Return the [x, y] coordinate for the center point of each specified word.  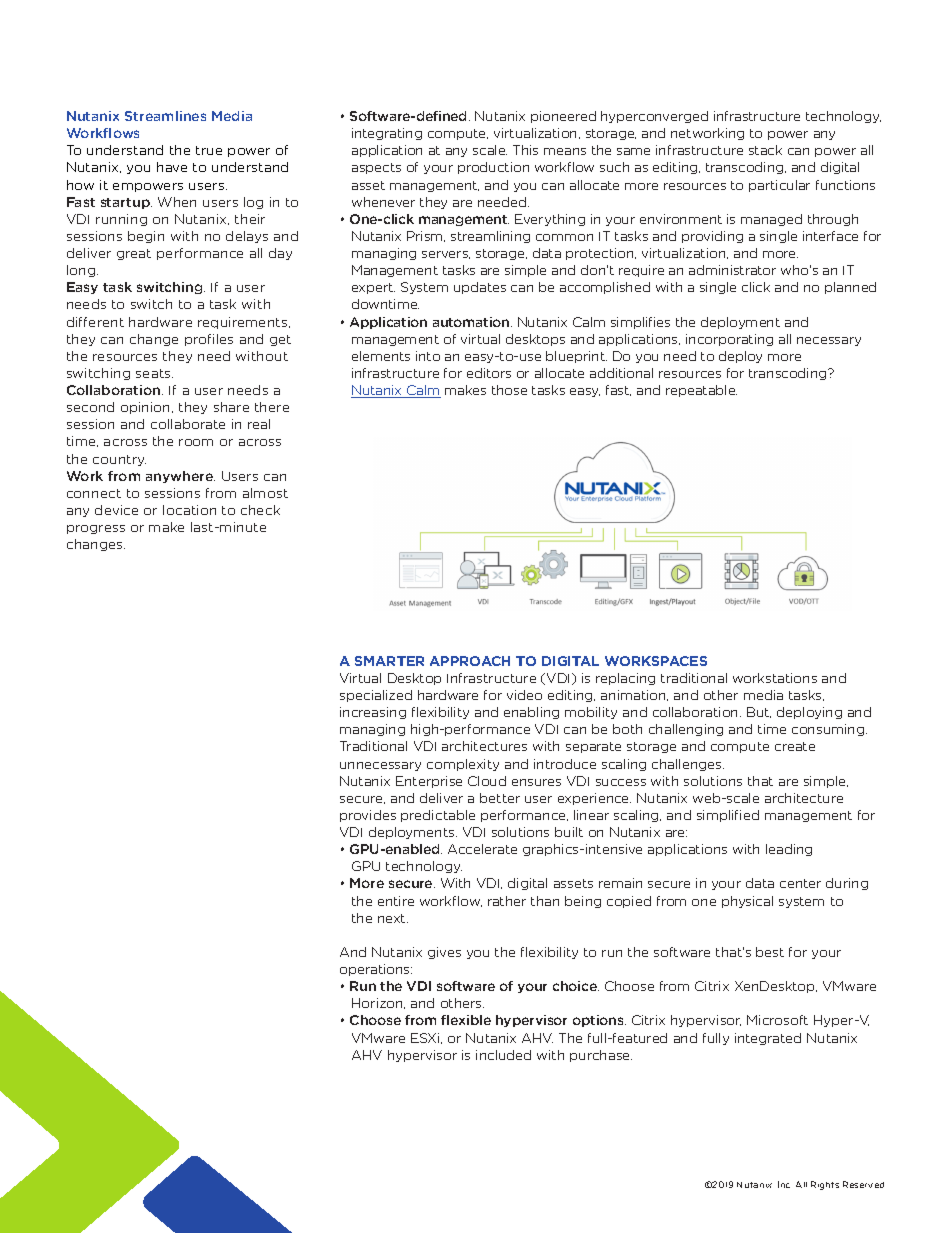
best [770, 952]
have [172, 167]
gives [444, 953]
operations [376, 970]
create [795, 746]
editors [489, 373]
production [493, 168]
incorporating [729, 340]
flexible [466, 1020]
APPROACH [470, 661]
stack [765, 150]
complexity [463, 765]
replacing [625, 679]
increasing [373, 713]
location [189, 510]
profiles [209, 340]
